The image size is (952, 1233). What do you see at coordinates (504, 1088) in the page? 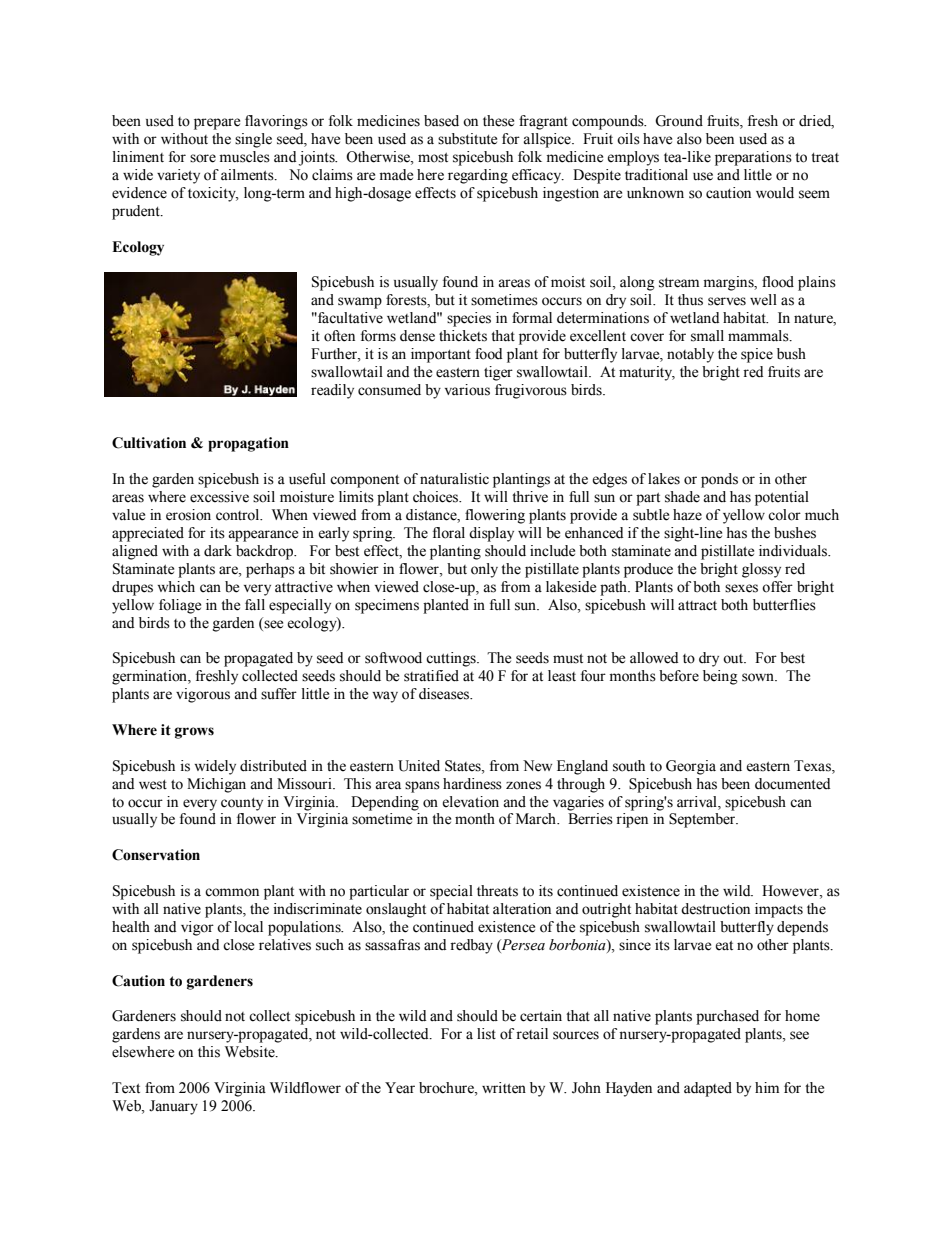
I see `written` at bounding box center [504, 1088].
